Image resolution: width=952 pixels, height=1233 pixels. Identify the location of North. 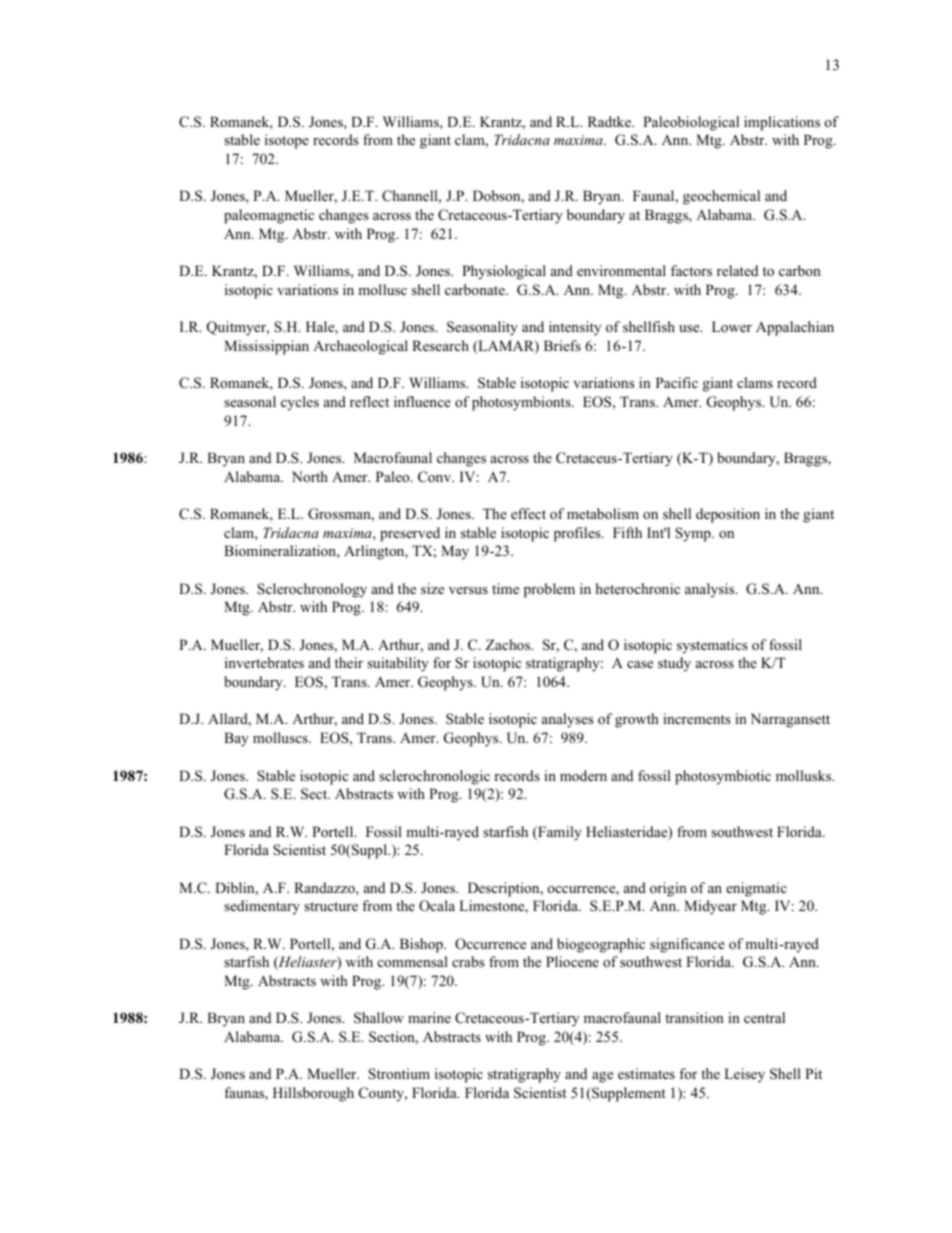
(310, 476).
